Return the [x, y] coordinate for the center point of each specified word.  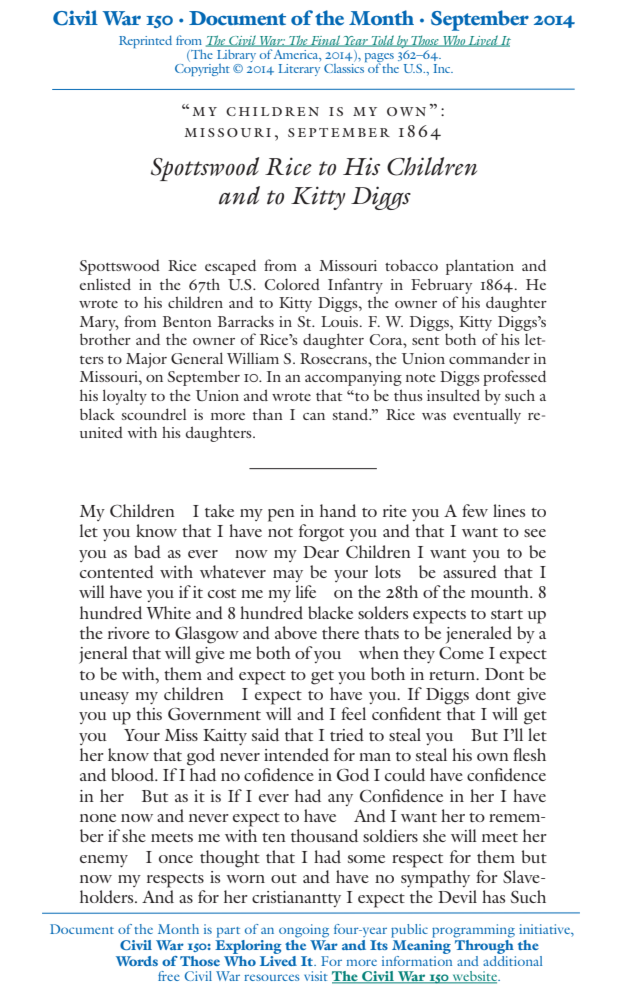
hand [338, 510]
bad [147, 551]
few [475, 510]
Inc [443, 68]
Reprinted [145, 41]
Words [137, 961]
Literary [299, 70]
